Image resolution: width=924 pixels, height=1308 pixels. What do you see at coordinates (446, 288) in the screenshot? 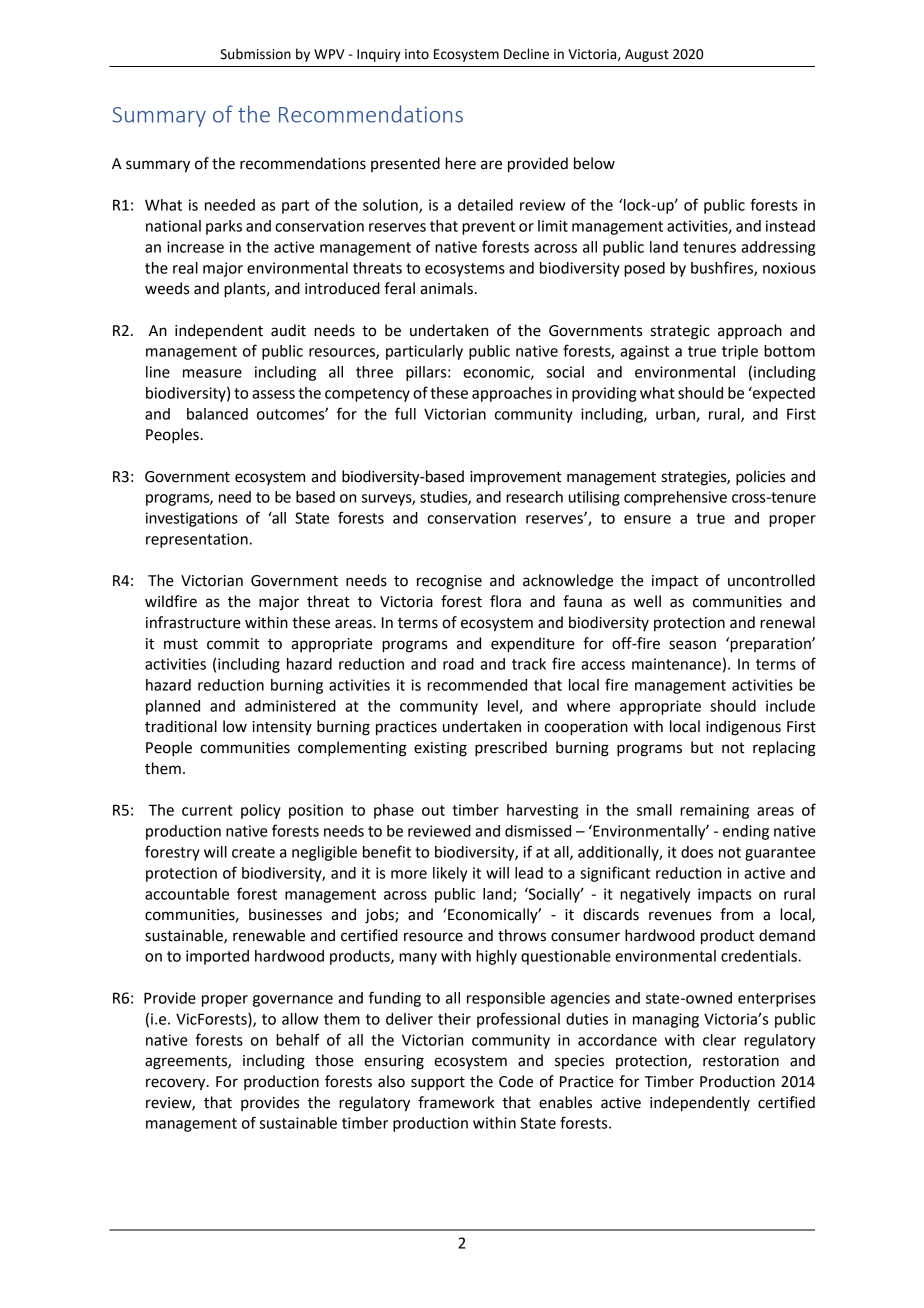
I see `animals` at bounding box center [446, 288].
